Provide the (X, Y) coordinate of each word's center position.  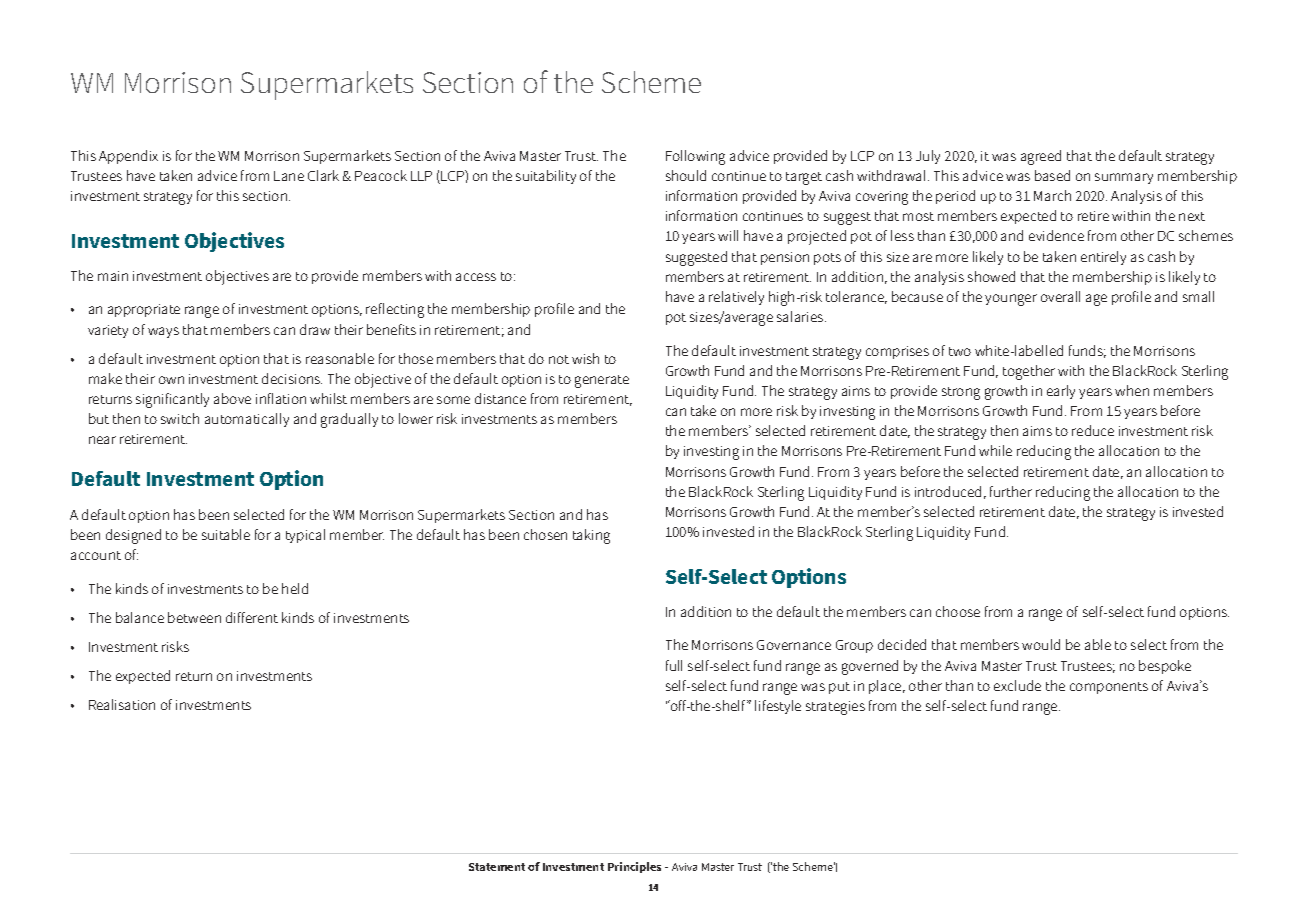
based (1052, 175)
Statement (497, 867)
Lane (289, 176)
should (686, 175)
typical (305, 536)
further (1011, 491)
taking (591, 536)
